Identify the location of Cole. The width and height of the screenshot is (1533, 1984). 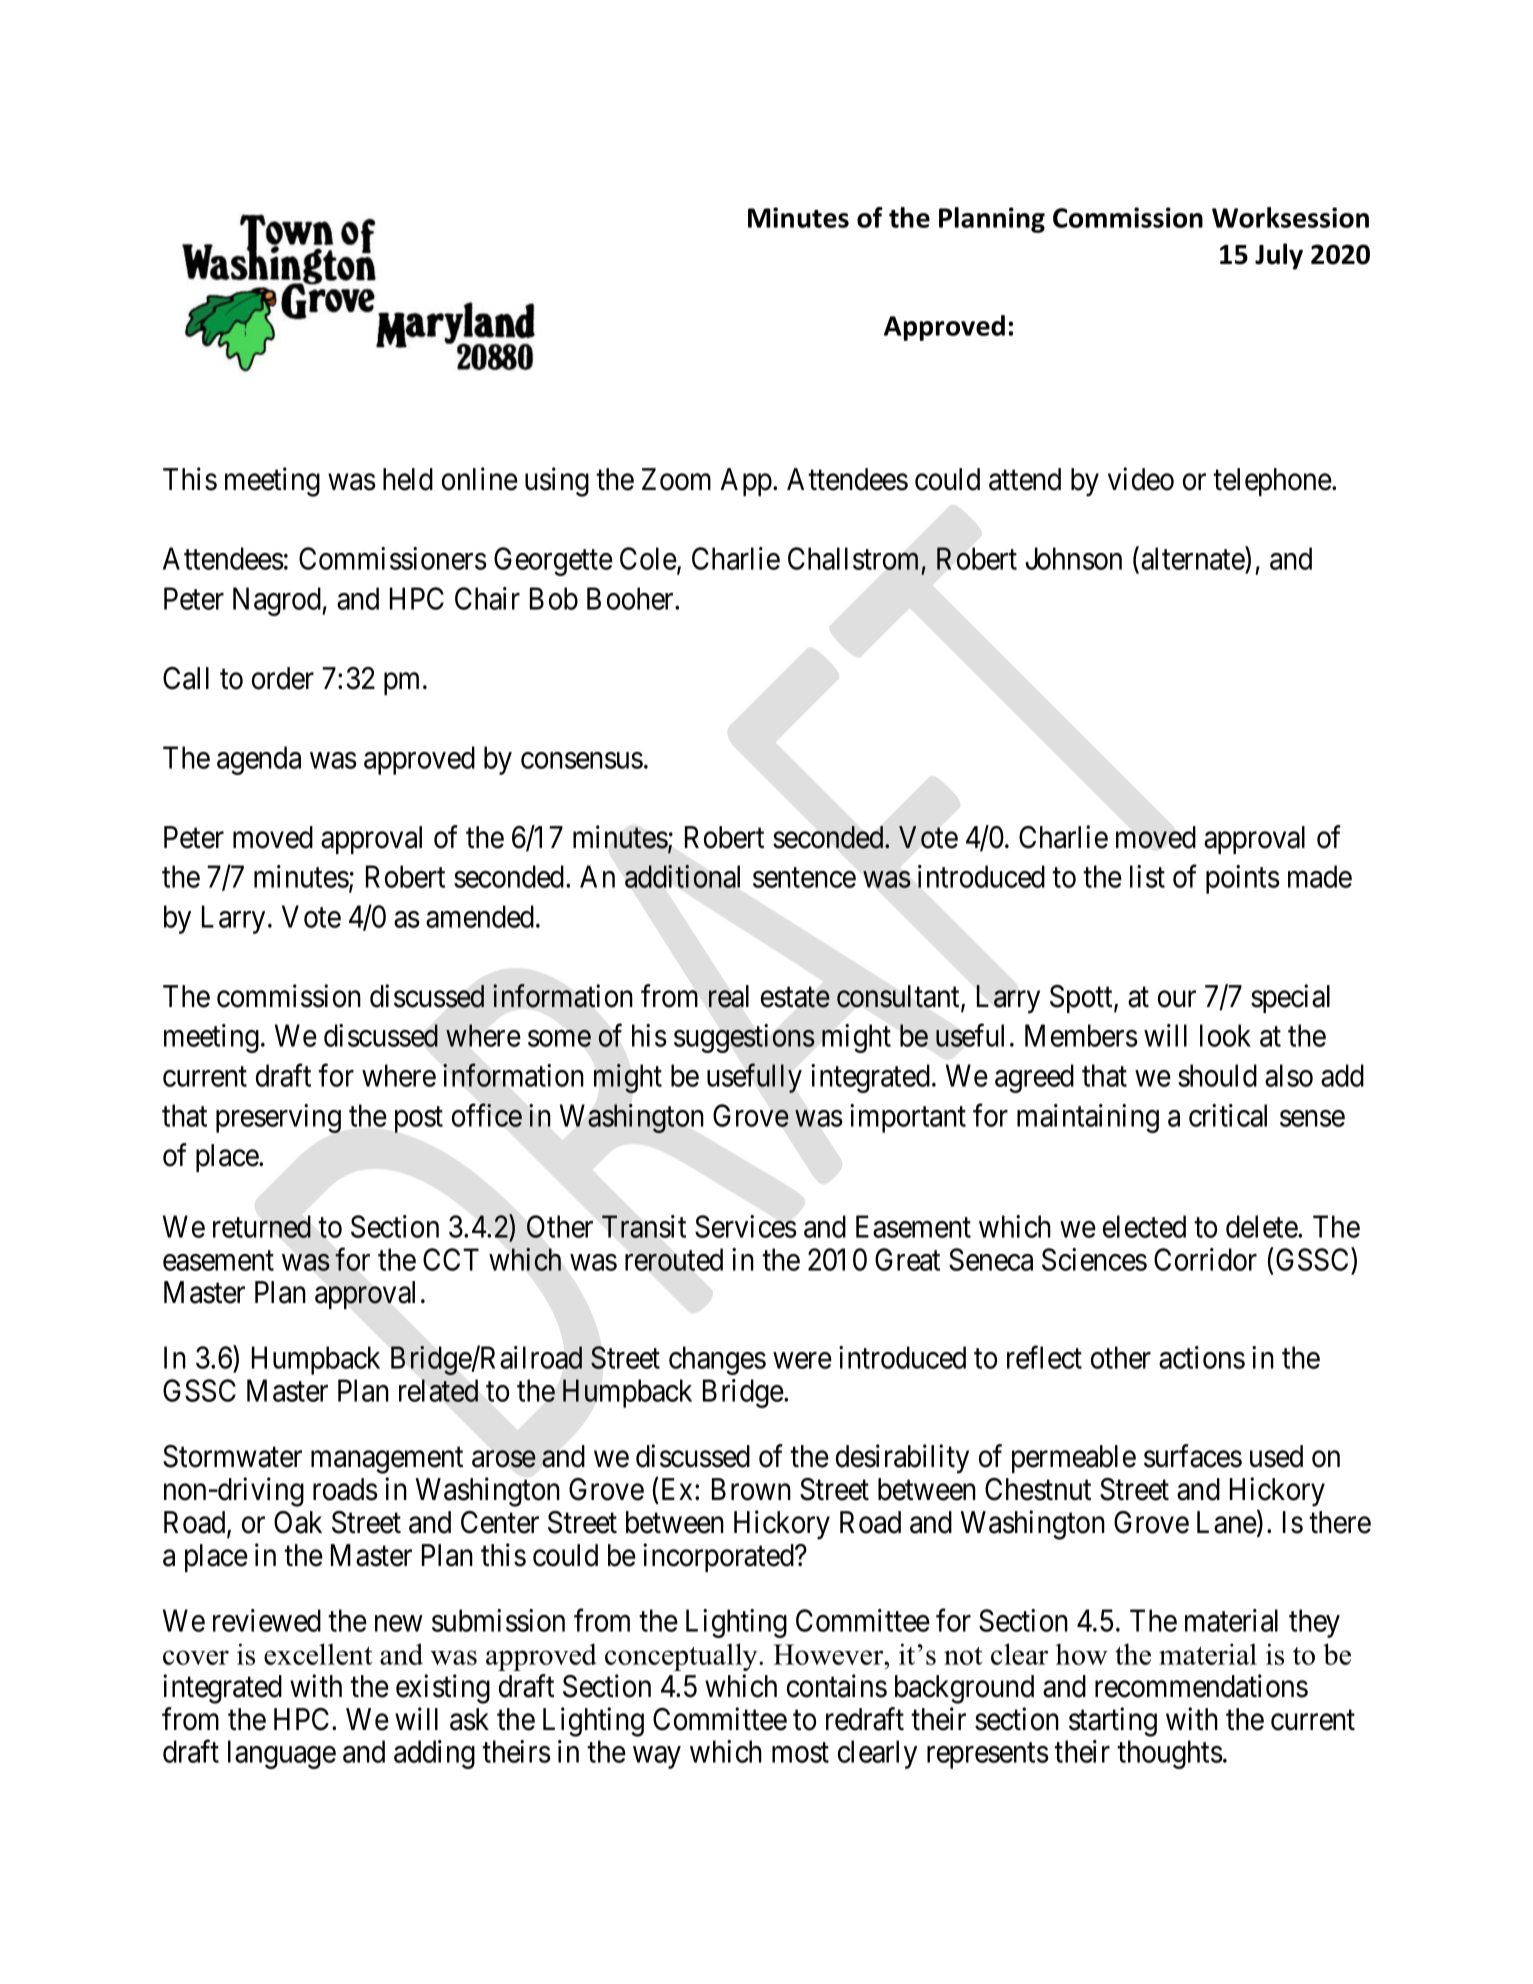
(649, 560).
